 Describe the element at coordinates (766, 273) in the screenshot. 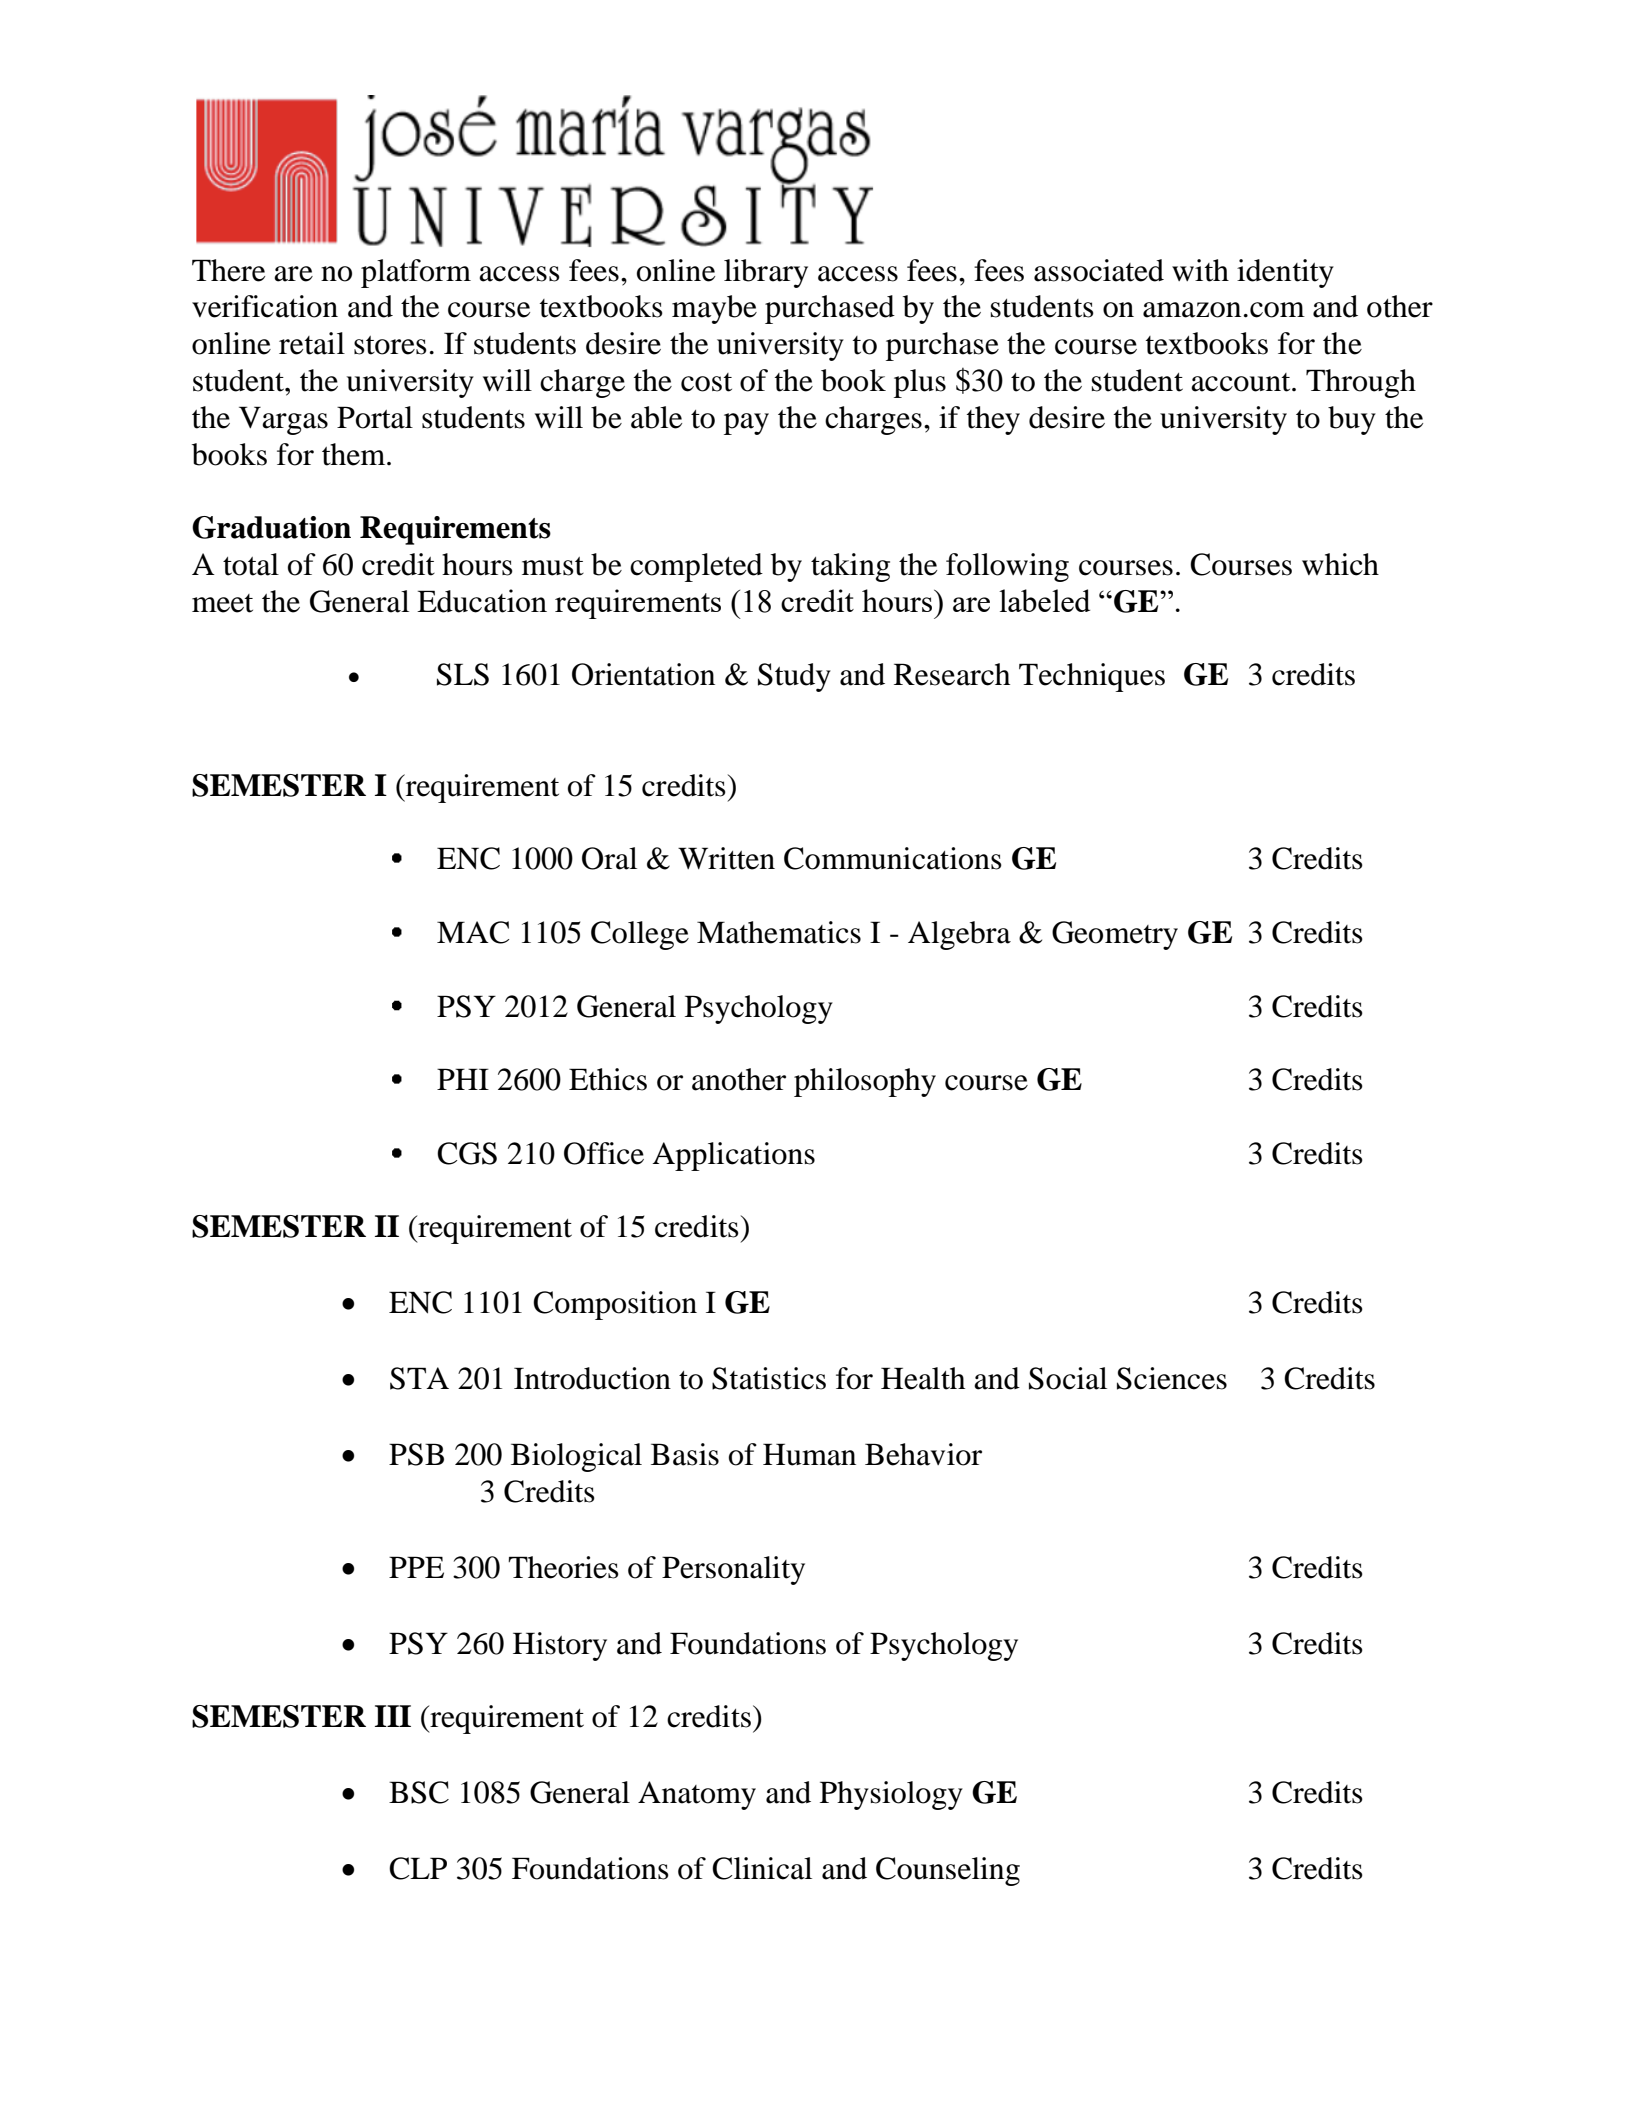

I see `library` at that location.
